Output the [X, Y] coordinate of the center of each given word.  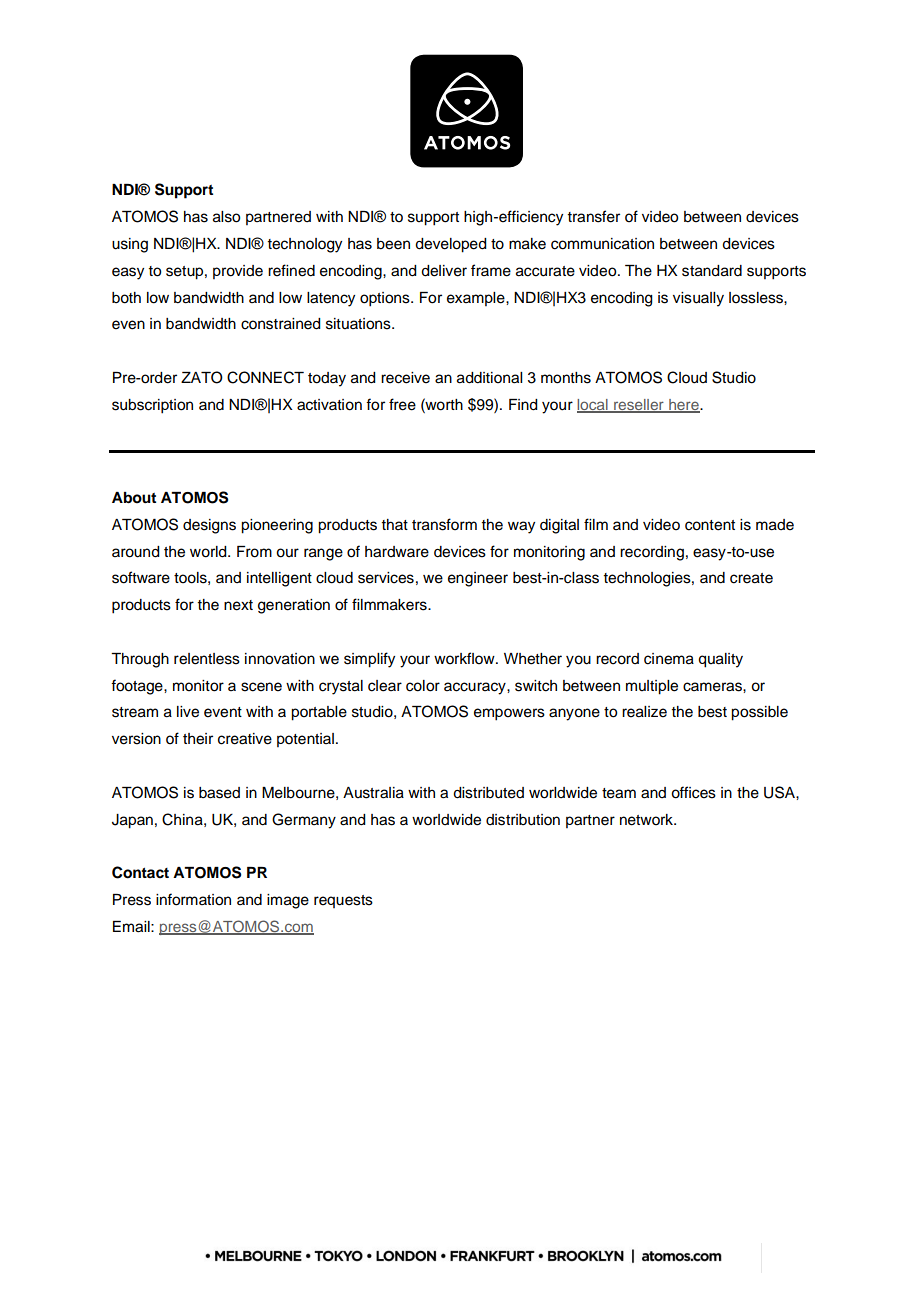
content [710, 525]
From [254, 552]
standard [712, 271]
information [193, 899]
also [226, 217]
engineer [478, 579]
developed [451, 245]
